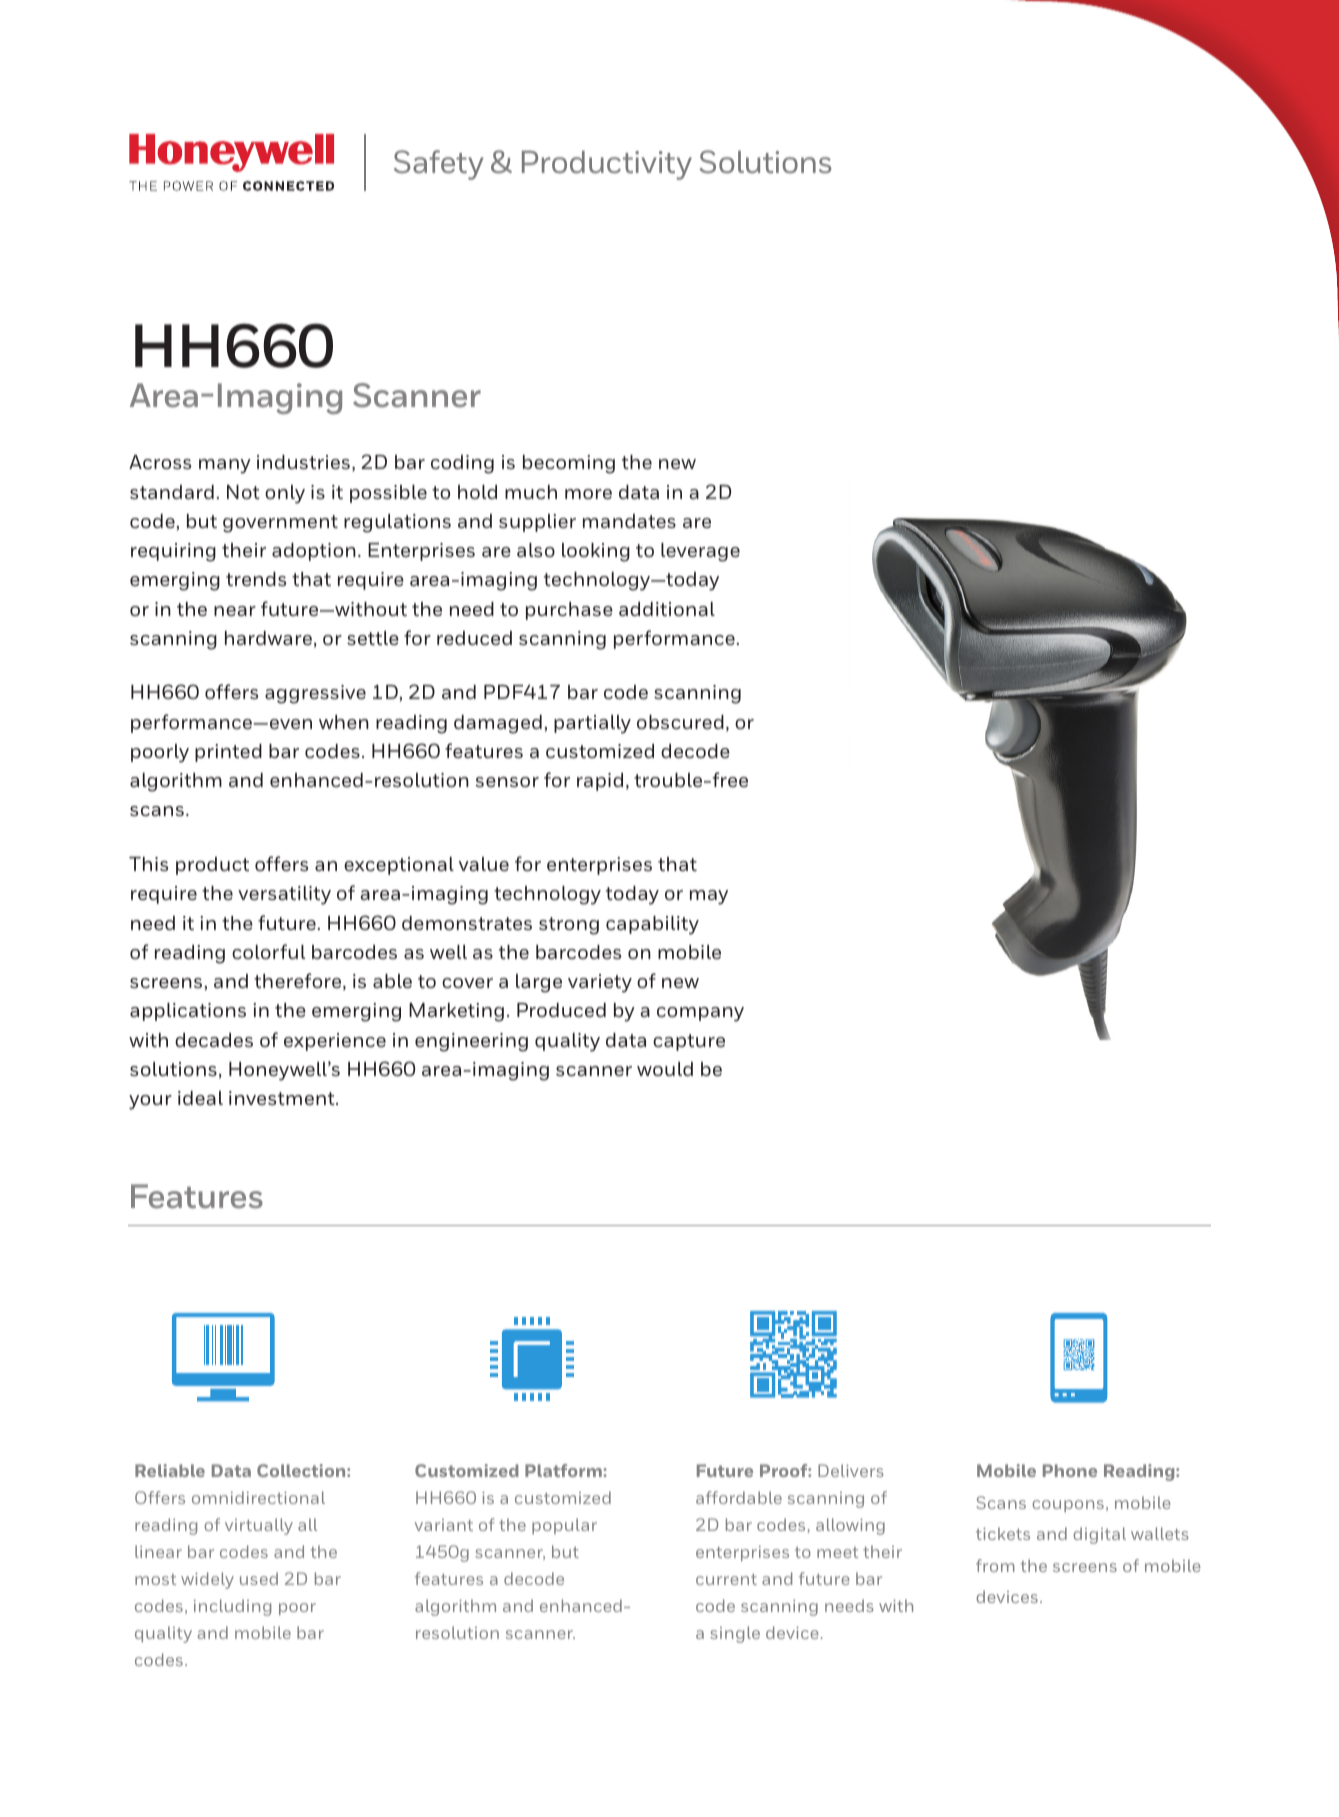  What do you see at coordinates (700, 552) in the screenshot?
I see `leverage` at bounding box center [700, 552].
